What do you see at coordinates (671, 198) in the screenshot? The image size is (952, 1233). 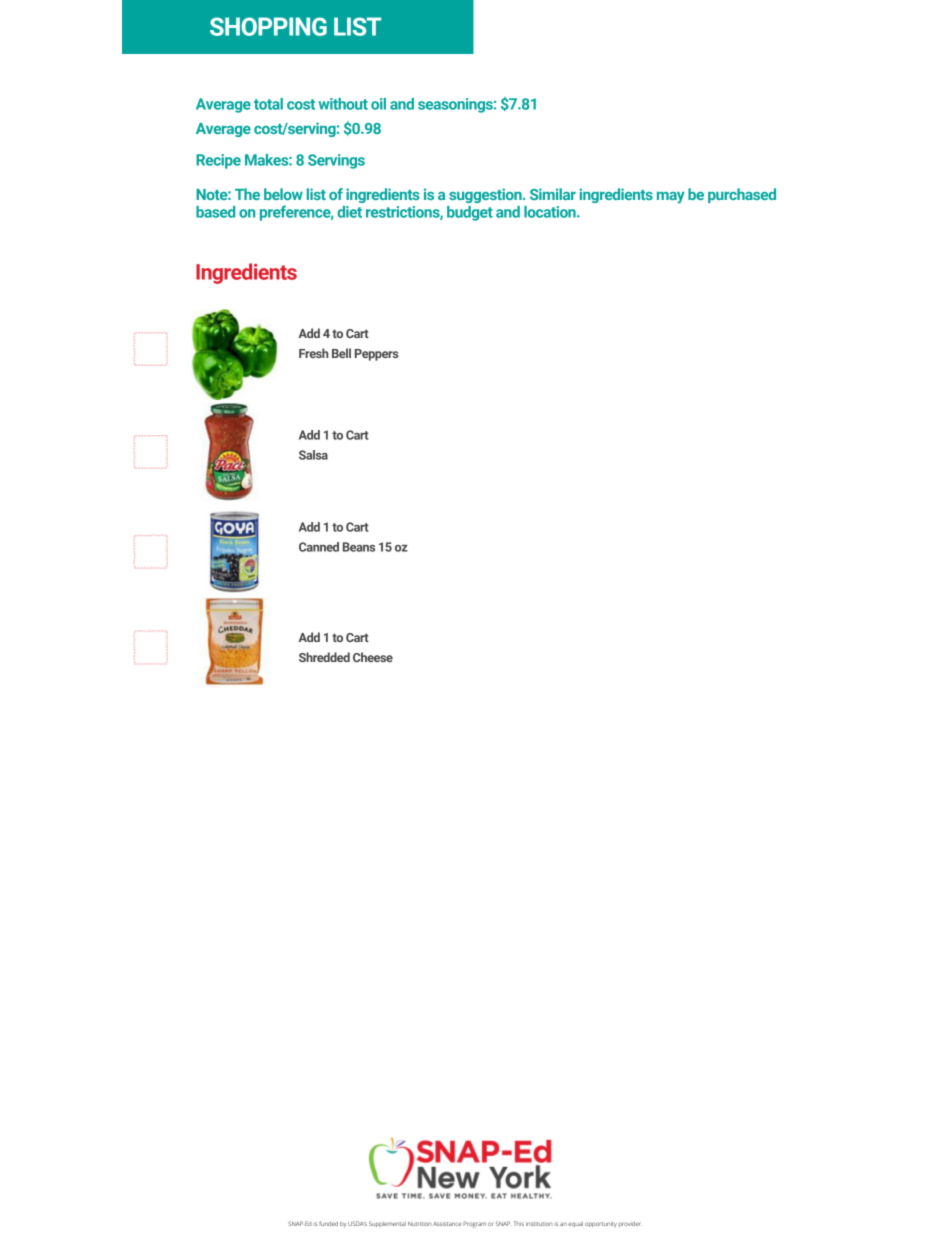 I see `may` at bounding box center [671, 198].
